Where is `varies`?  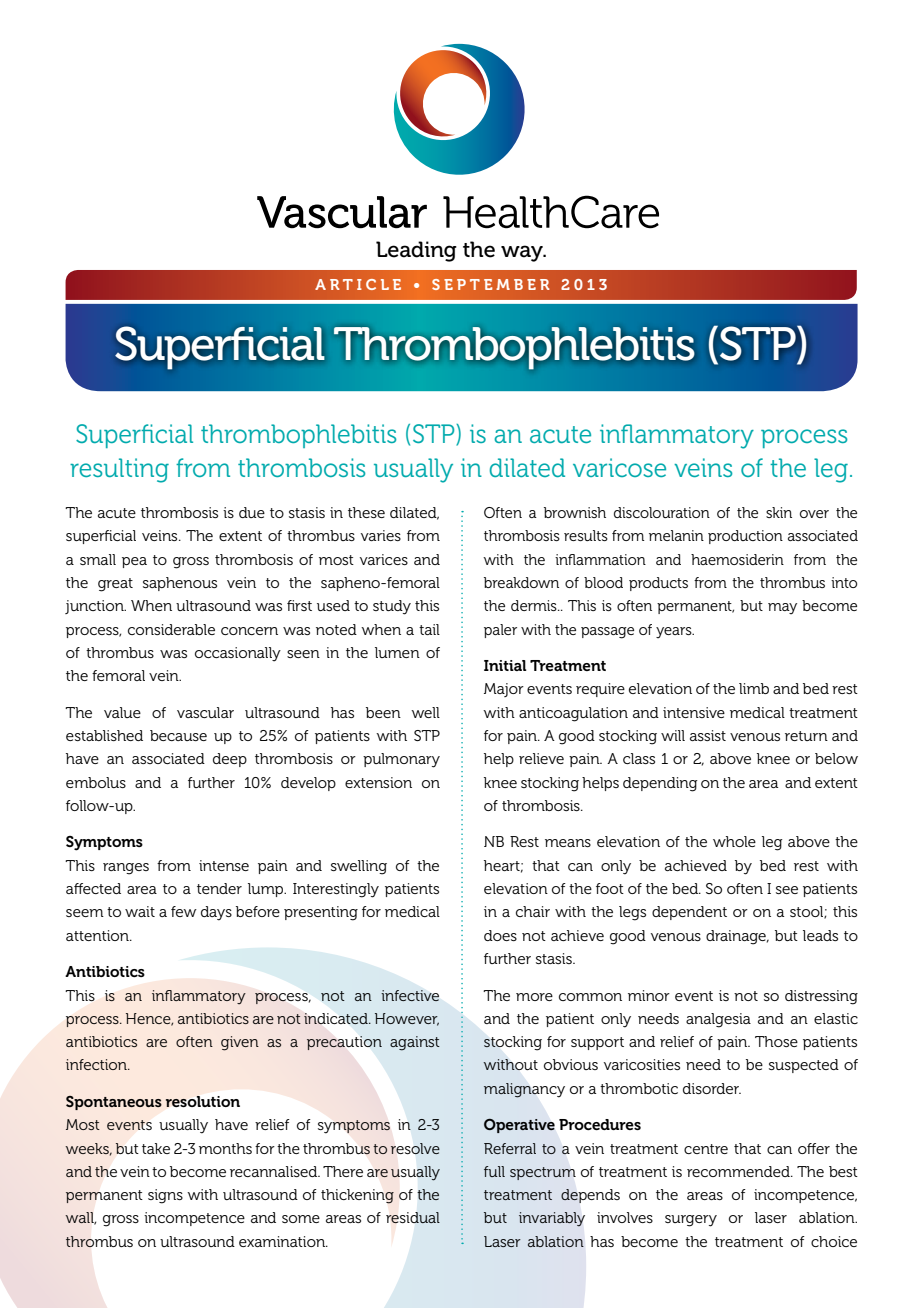 varies is located at coordinates (381, 535).
